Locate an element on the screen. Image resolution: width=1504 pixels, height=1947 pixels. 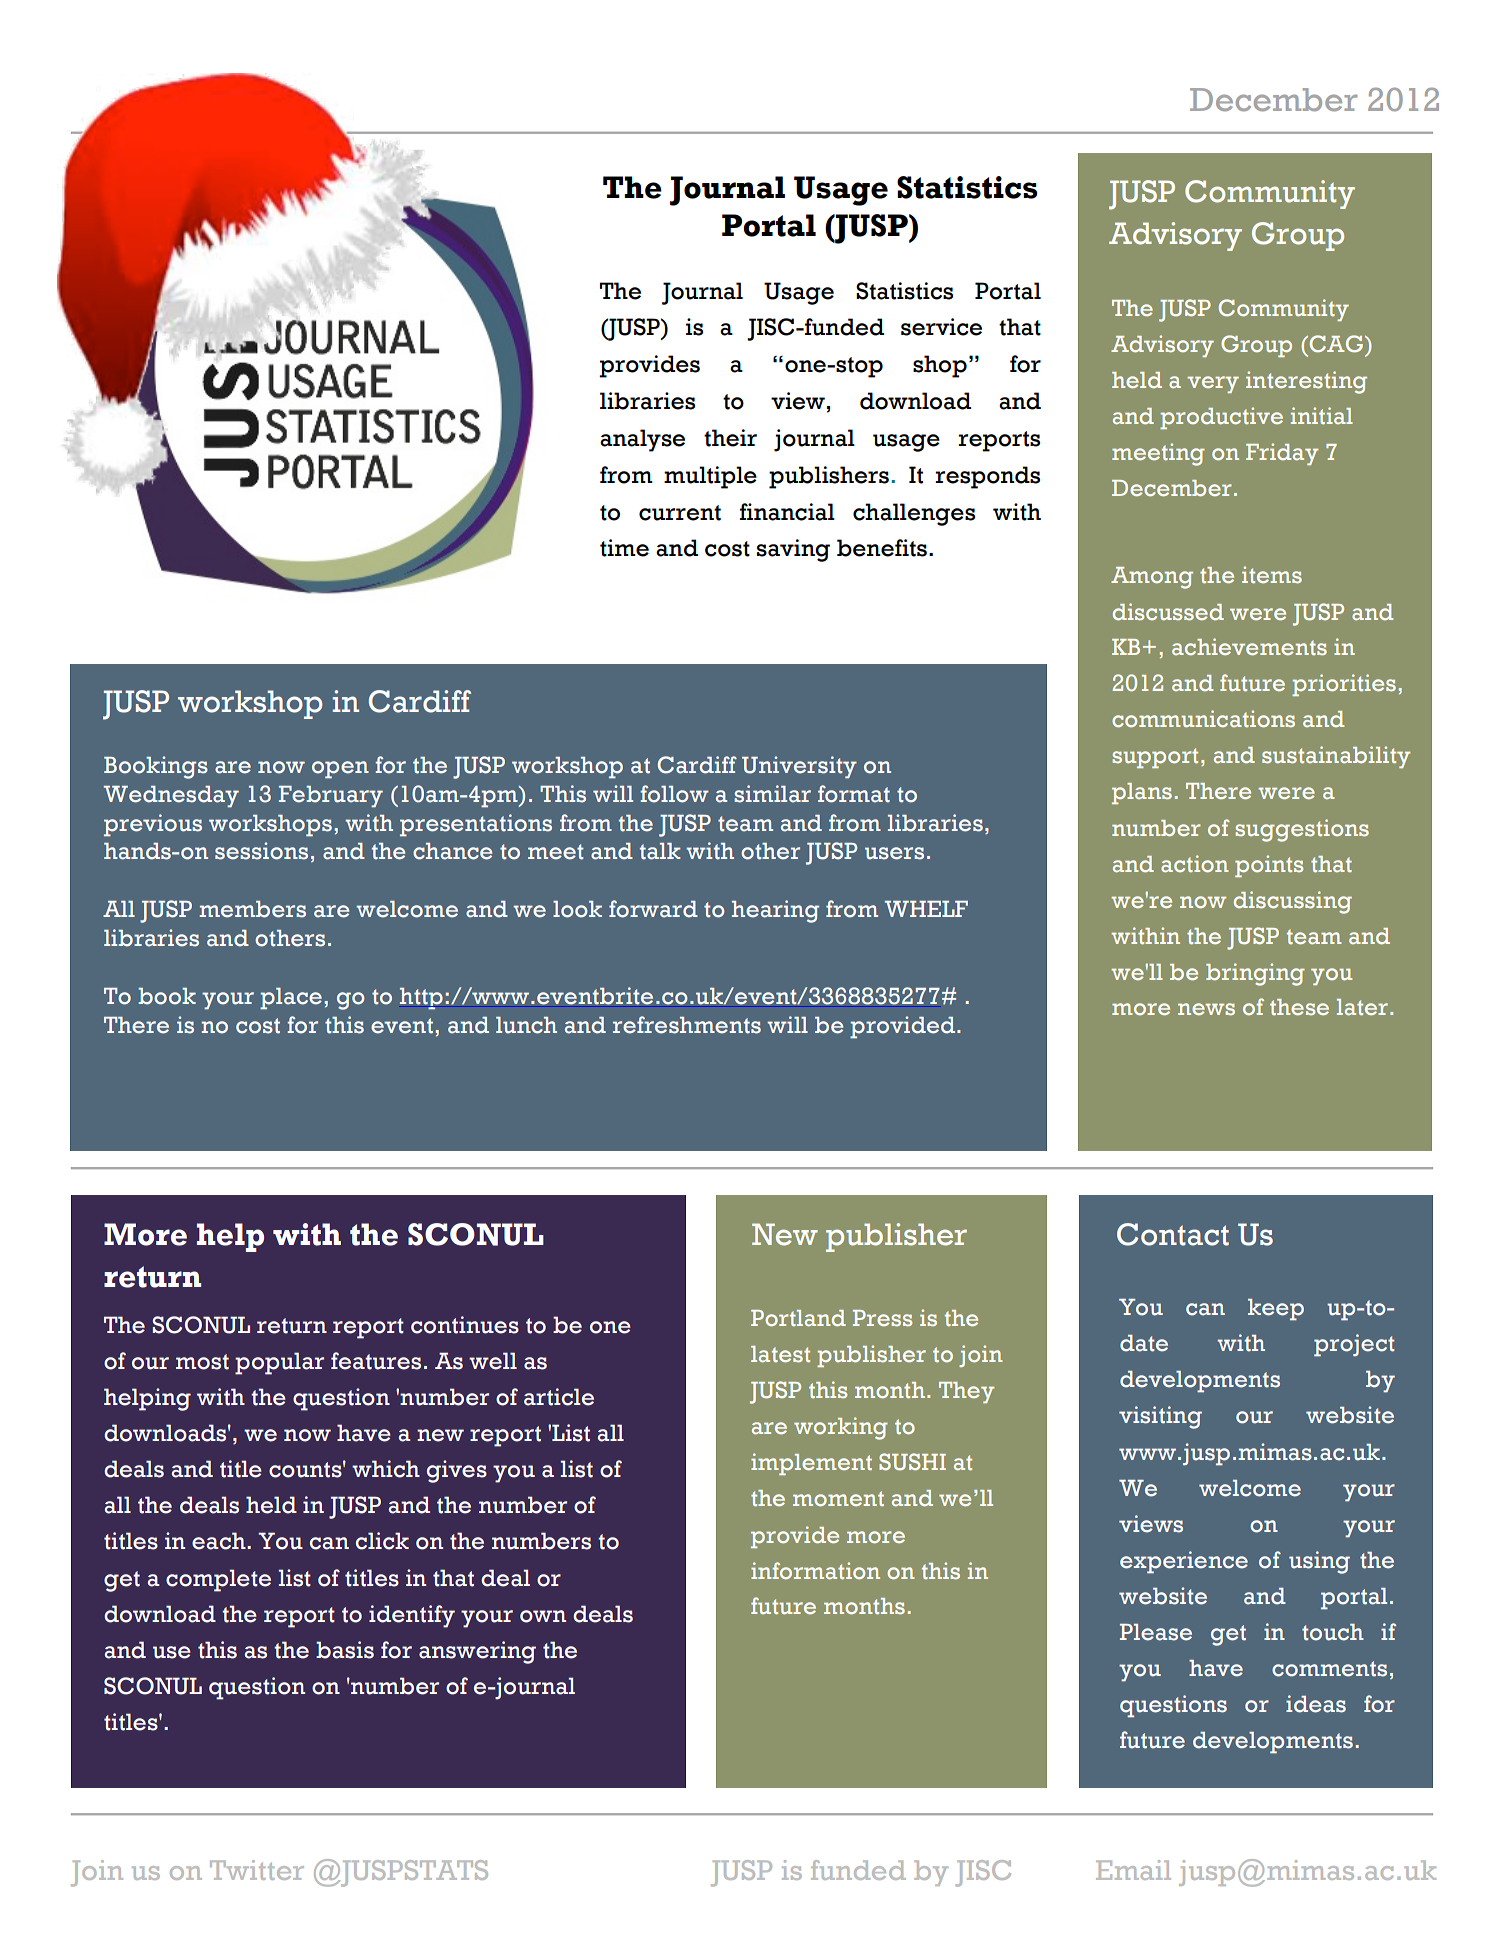
news is located at coordinates (1206, 1009).
